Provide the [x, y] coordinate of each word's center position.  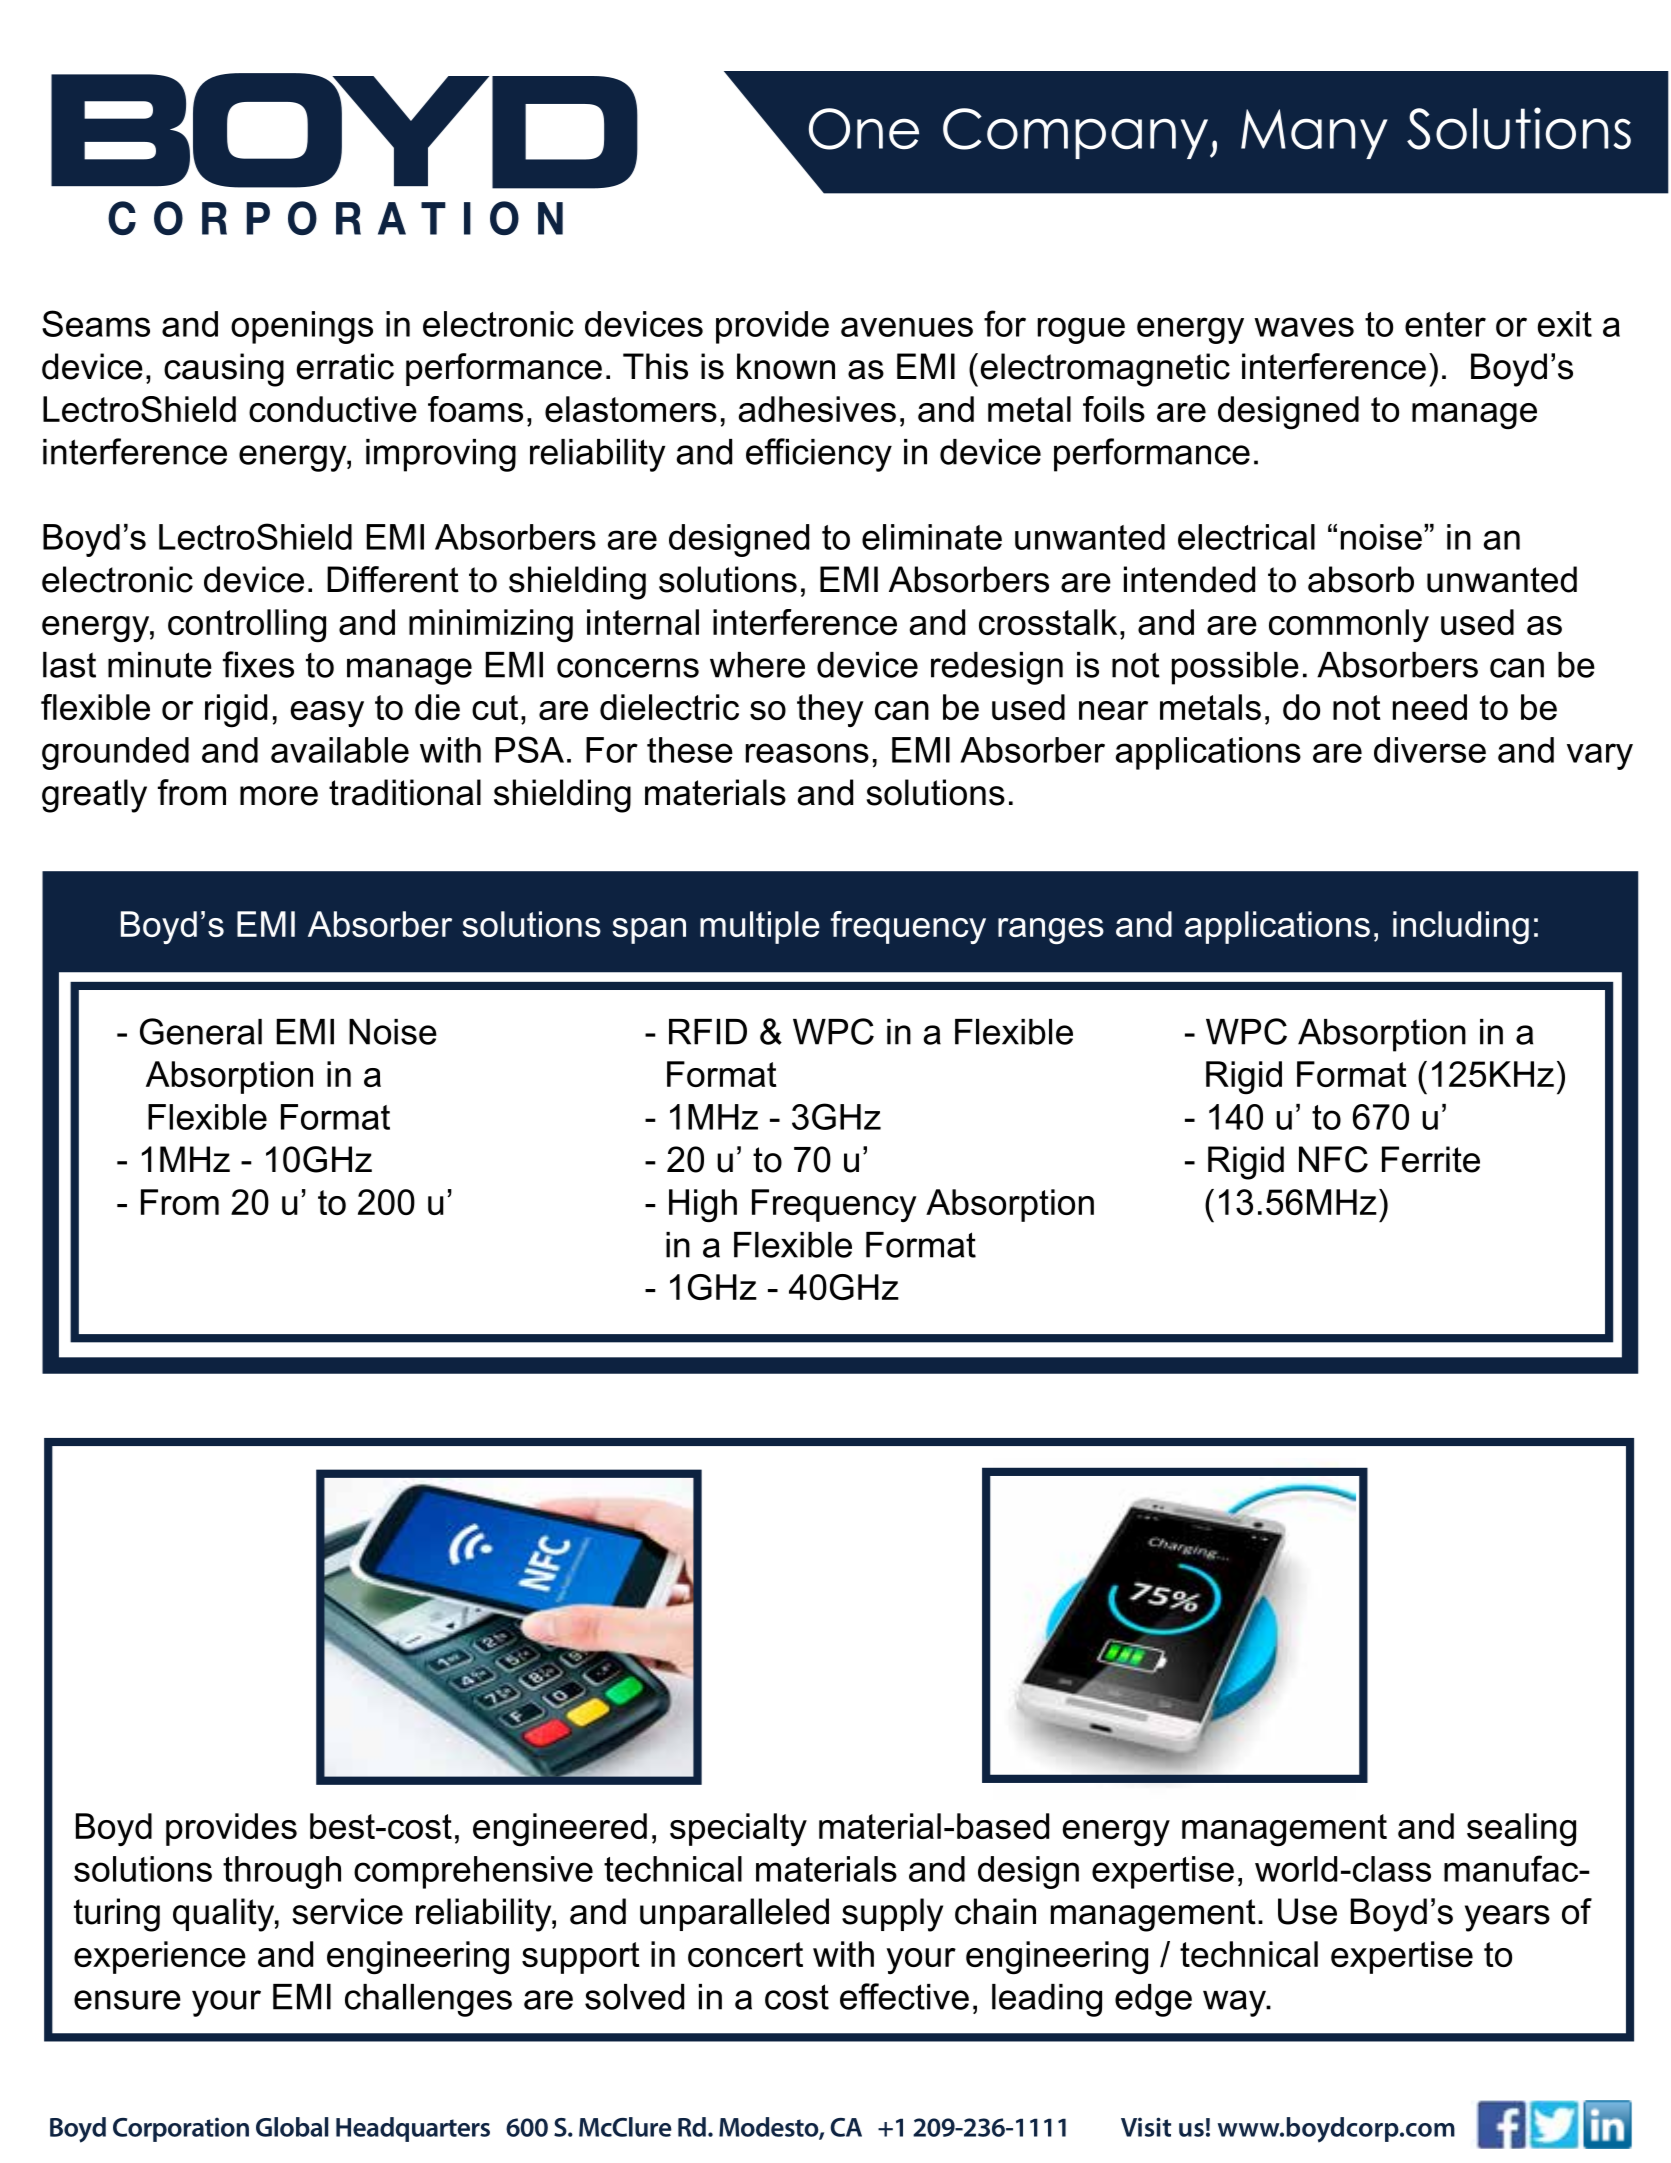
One [864, 129]
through [282, 1872]
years [1507, 1918]
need [1430, 707]
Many [1314, 134]
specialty [738, 1829]
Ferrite [1431, 1159]
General [201, 1031]
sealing [1521, 1830]
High [703, 1206]
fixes [258, 664]
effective [904, 1996]
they [830, 710]
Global [292, 2127]
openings [302, 327]
